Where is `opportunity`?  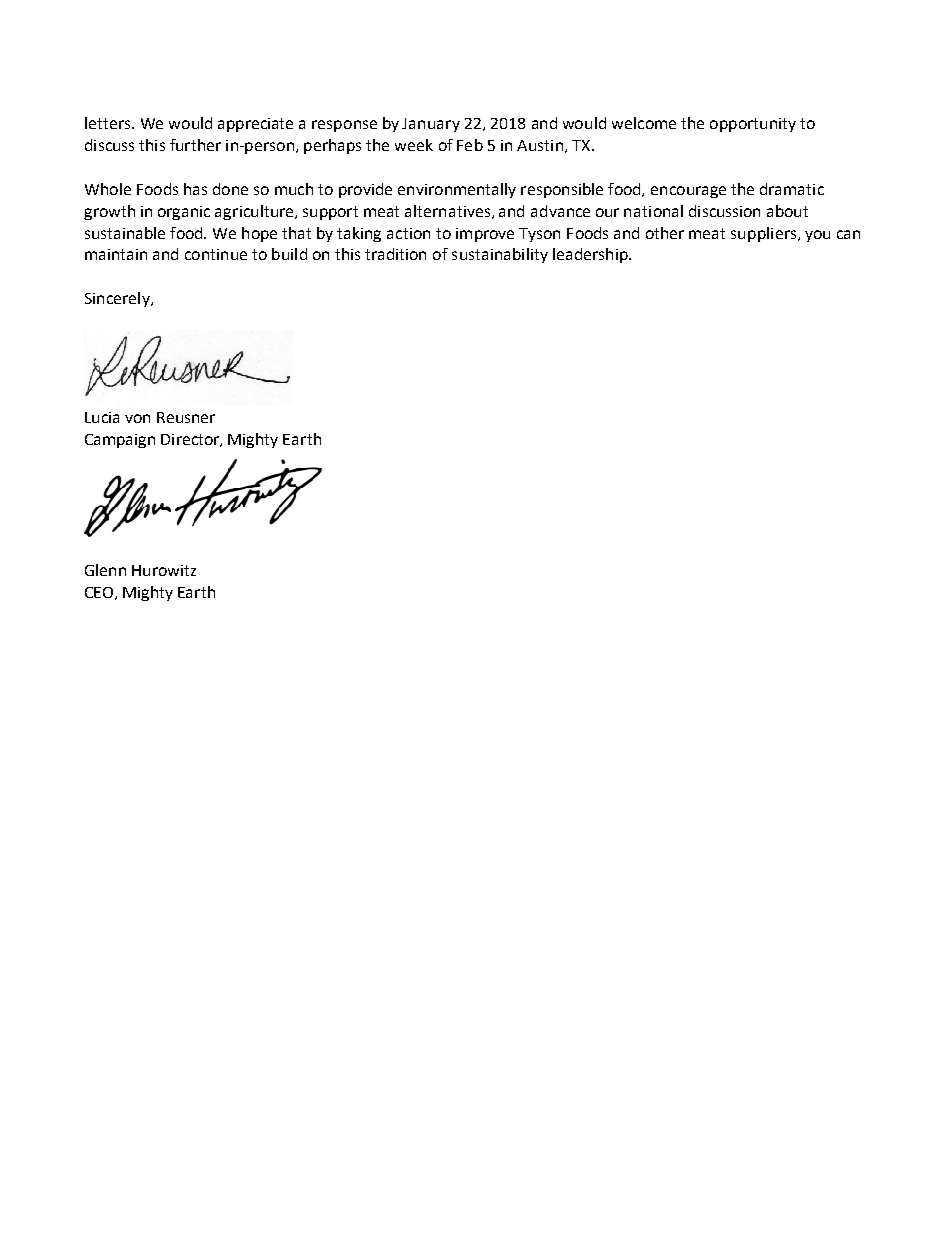
opportunity is located at coordinates (753, 125).
